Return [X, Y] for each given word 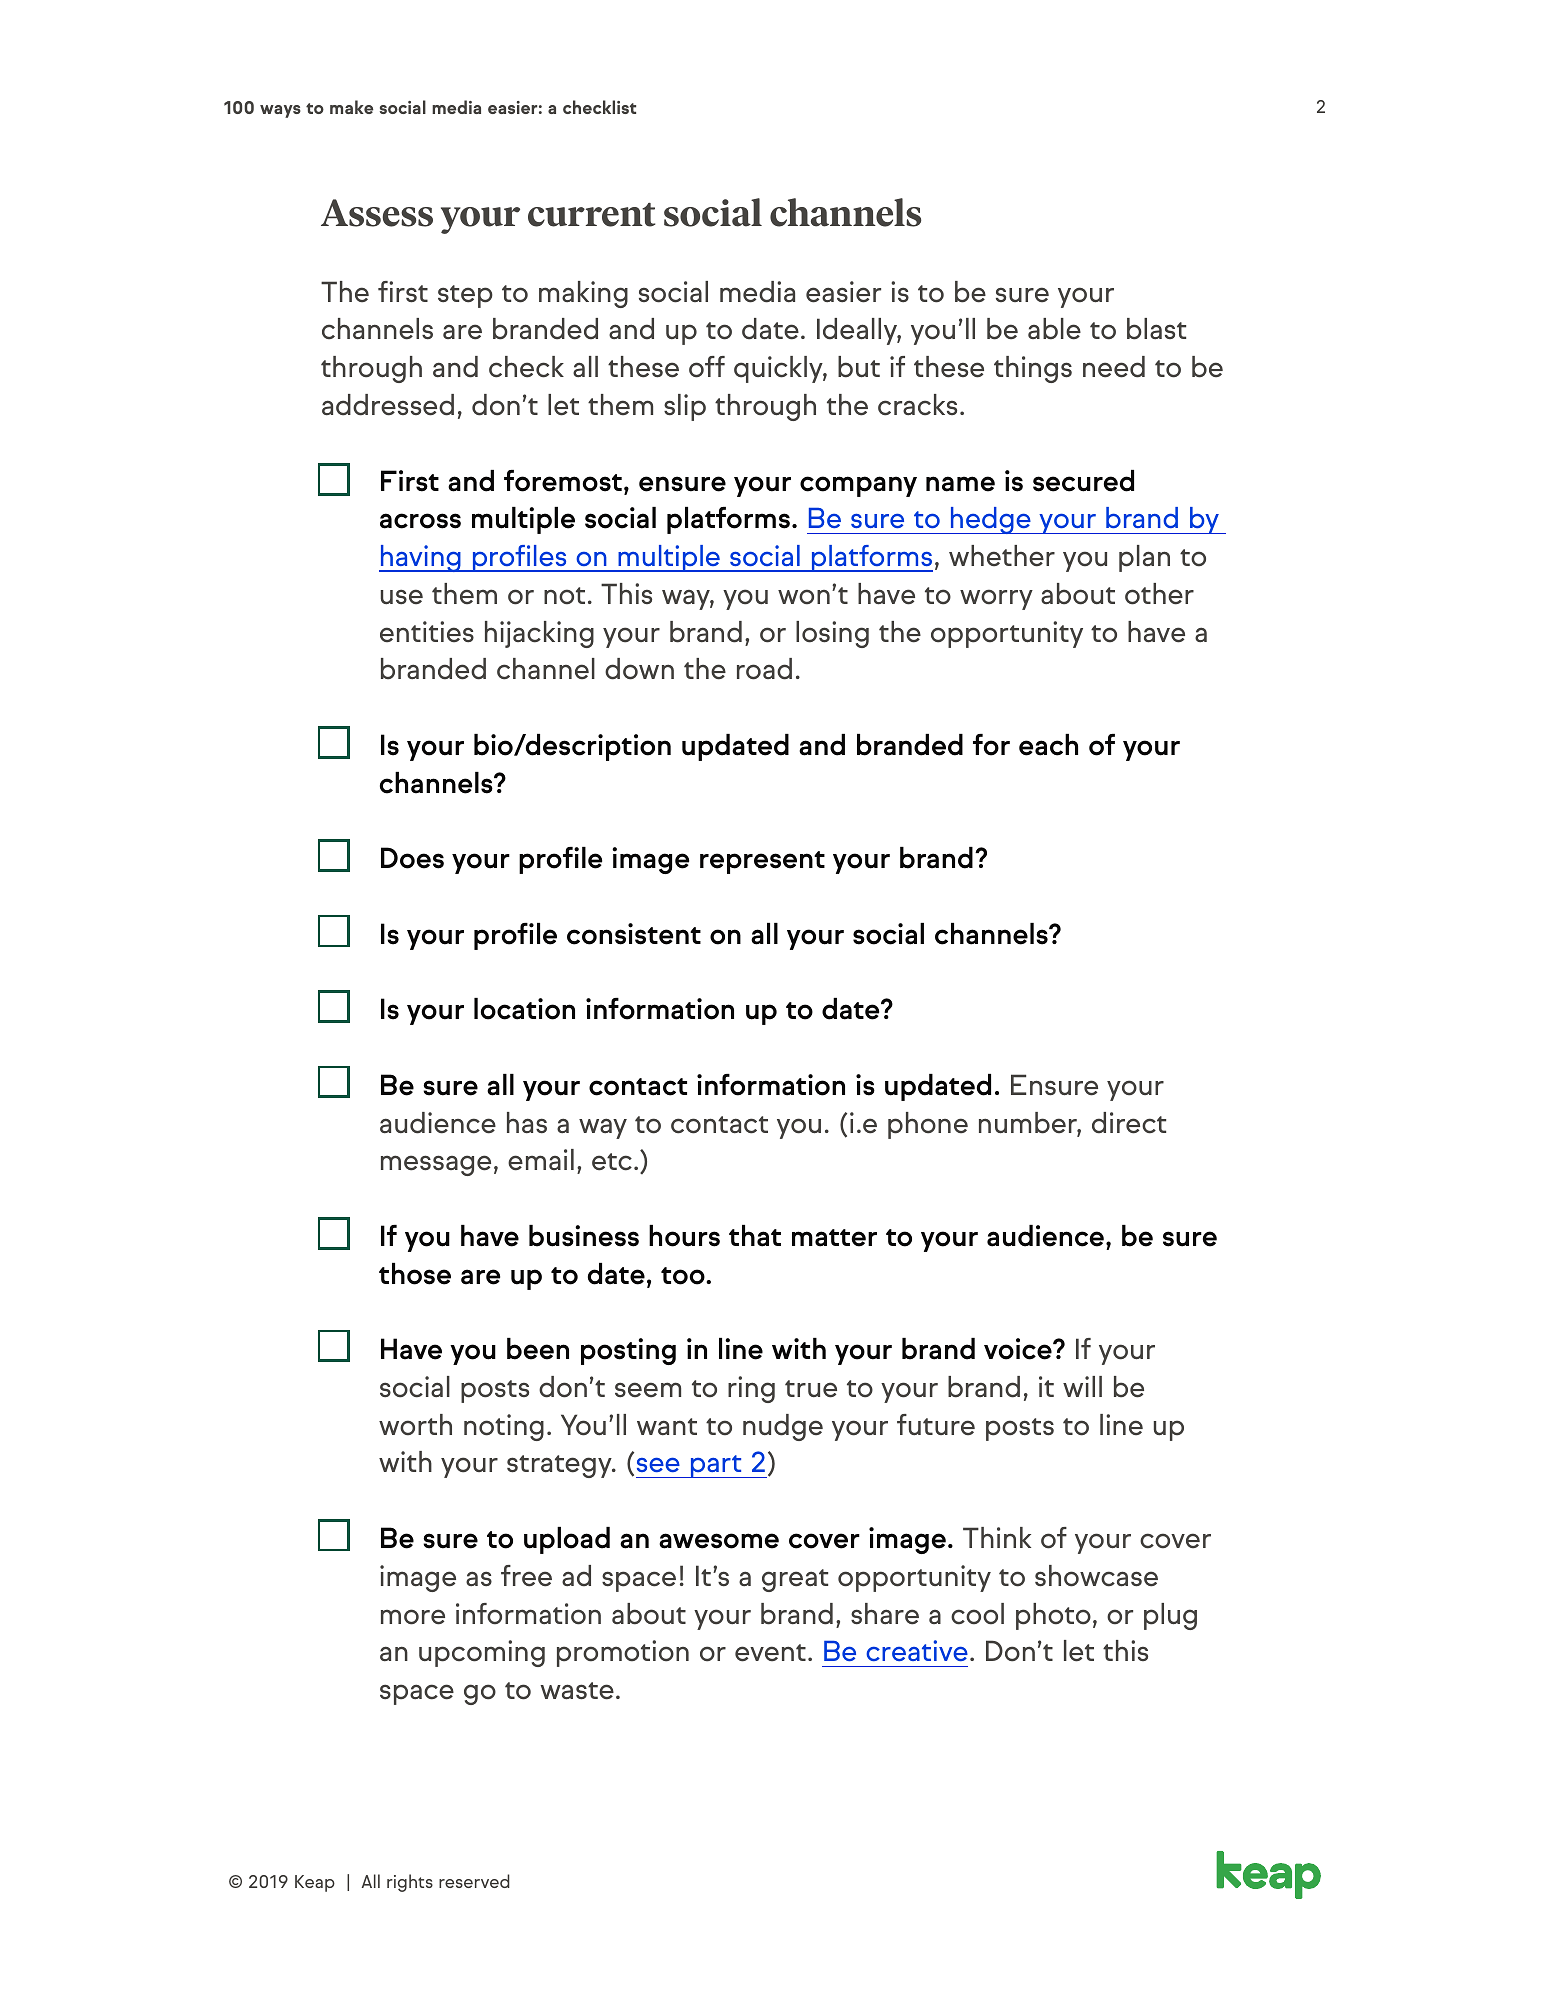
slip [685, 407]
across [420, 521]
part [716, 1466]
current [591, 215]
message [436, 1165]
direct [1129, 1123]
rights [410, 1883]
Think [997, 1537]
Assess [377, 213]
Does [412, 858]
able [1054, 329]
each [1048, 745]
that [755, 1236]
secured [1083, 481]
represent [762, 862]
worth [415, 1425]
